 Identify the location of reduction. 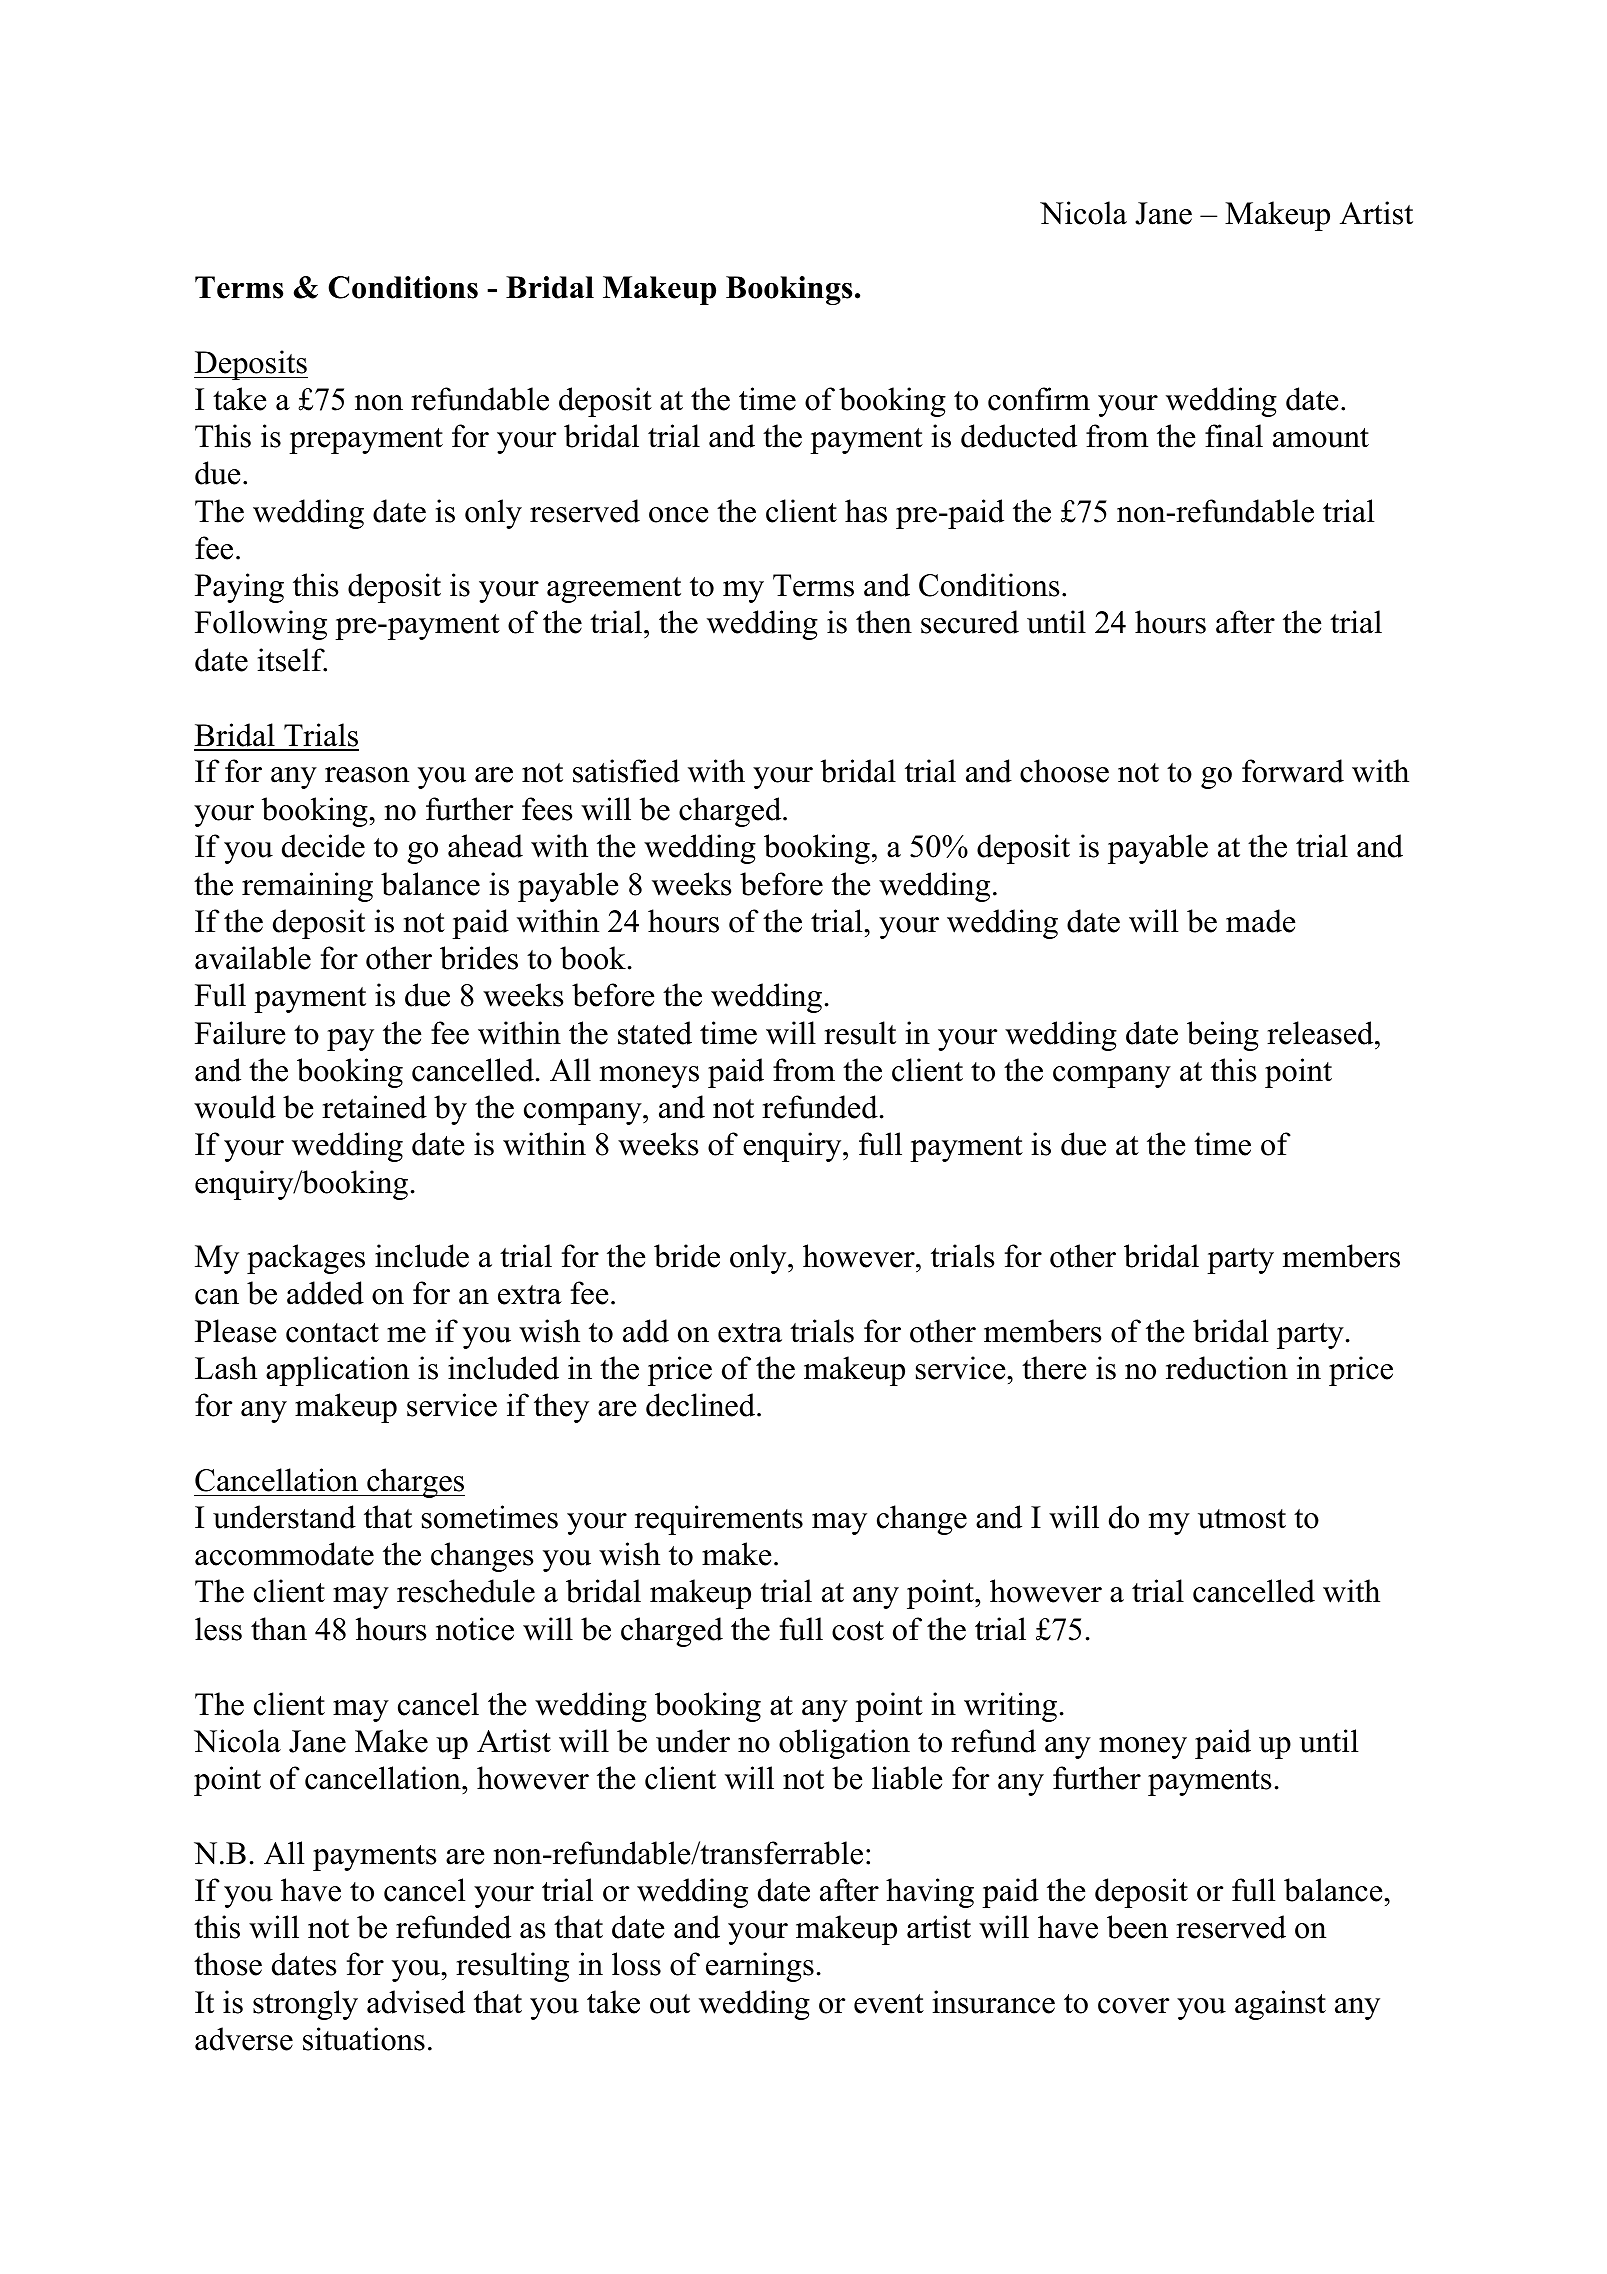
(1227, 1368).
